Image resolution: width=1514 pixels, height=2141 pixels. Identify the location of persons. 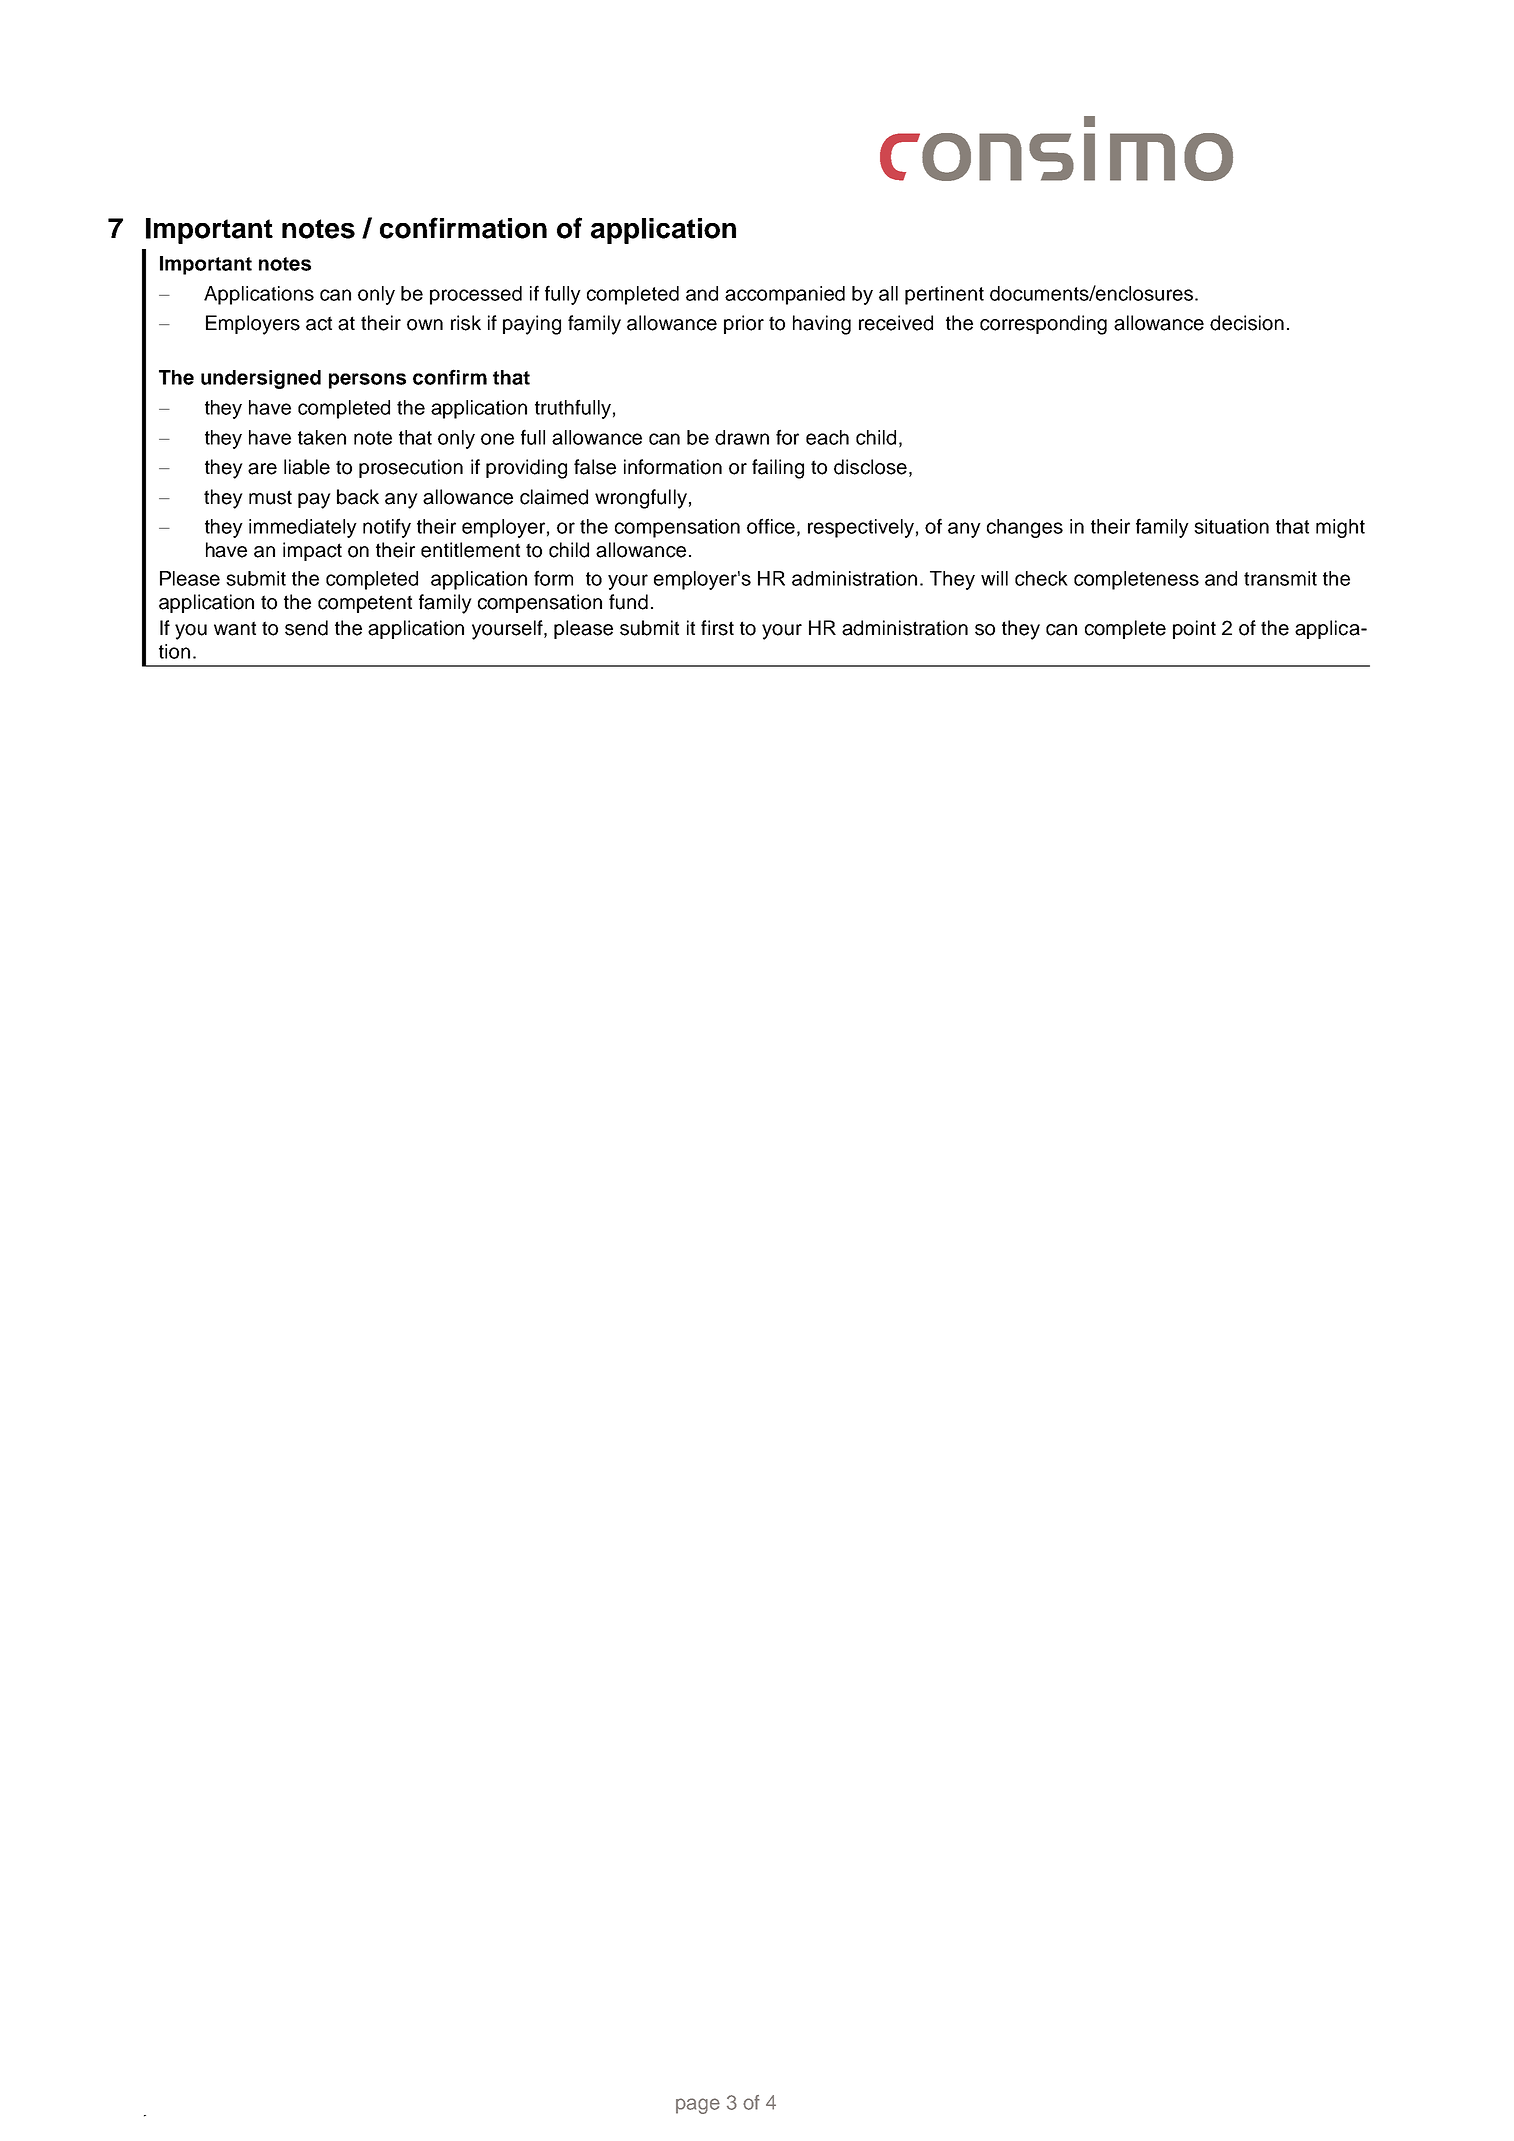
(367, 381).
